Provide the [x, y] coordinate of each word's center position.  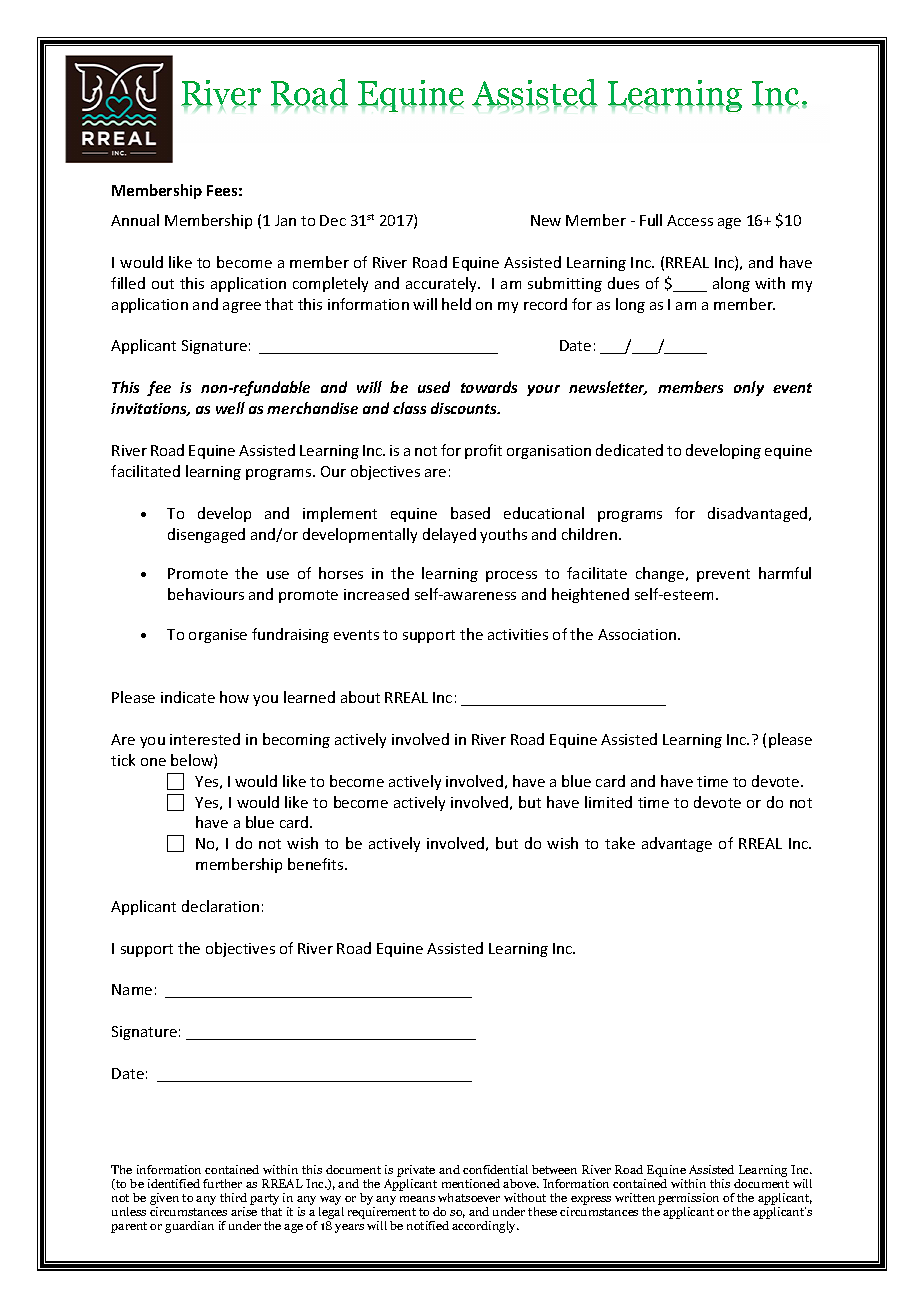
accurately [443, 284]
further [222, 1183]
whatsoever [469, 1197]
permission [688, 1199]
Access [690, 220]
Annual [135, 220]
